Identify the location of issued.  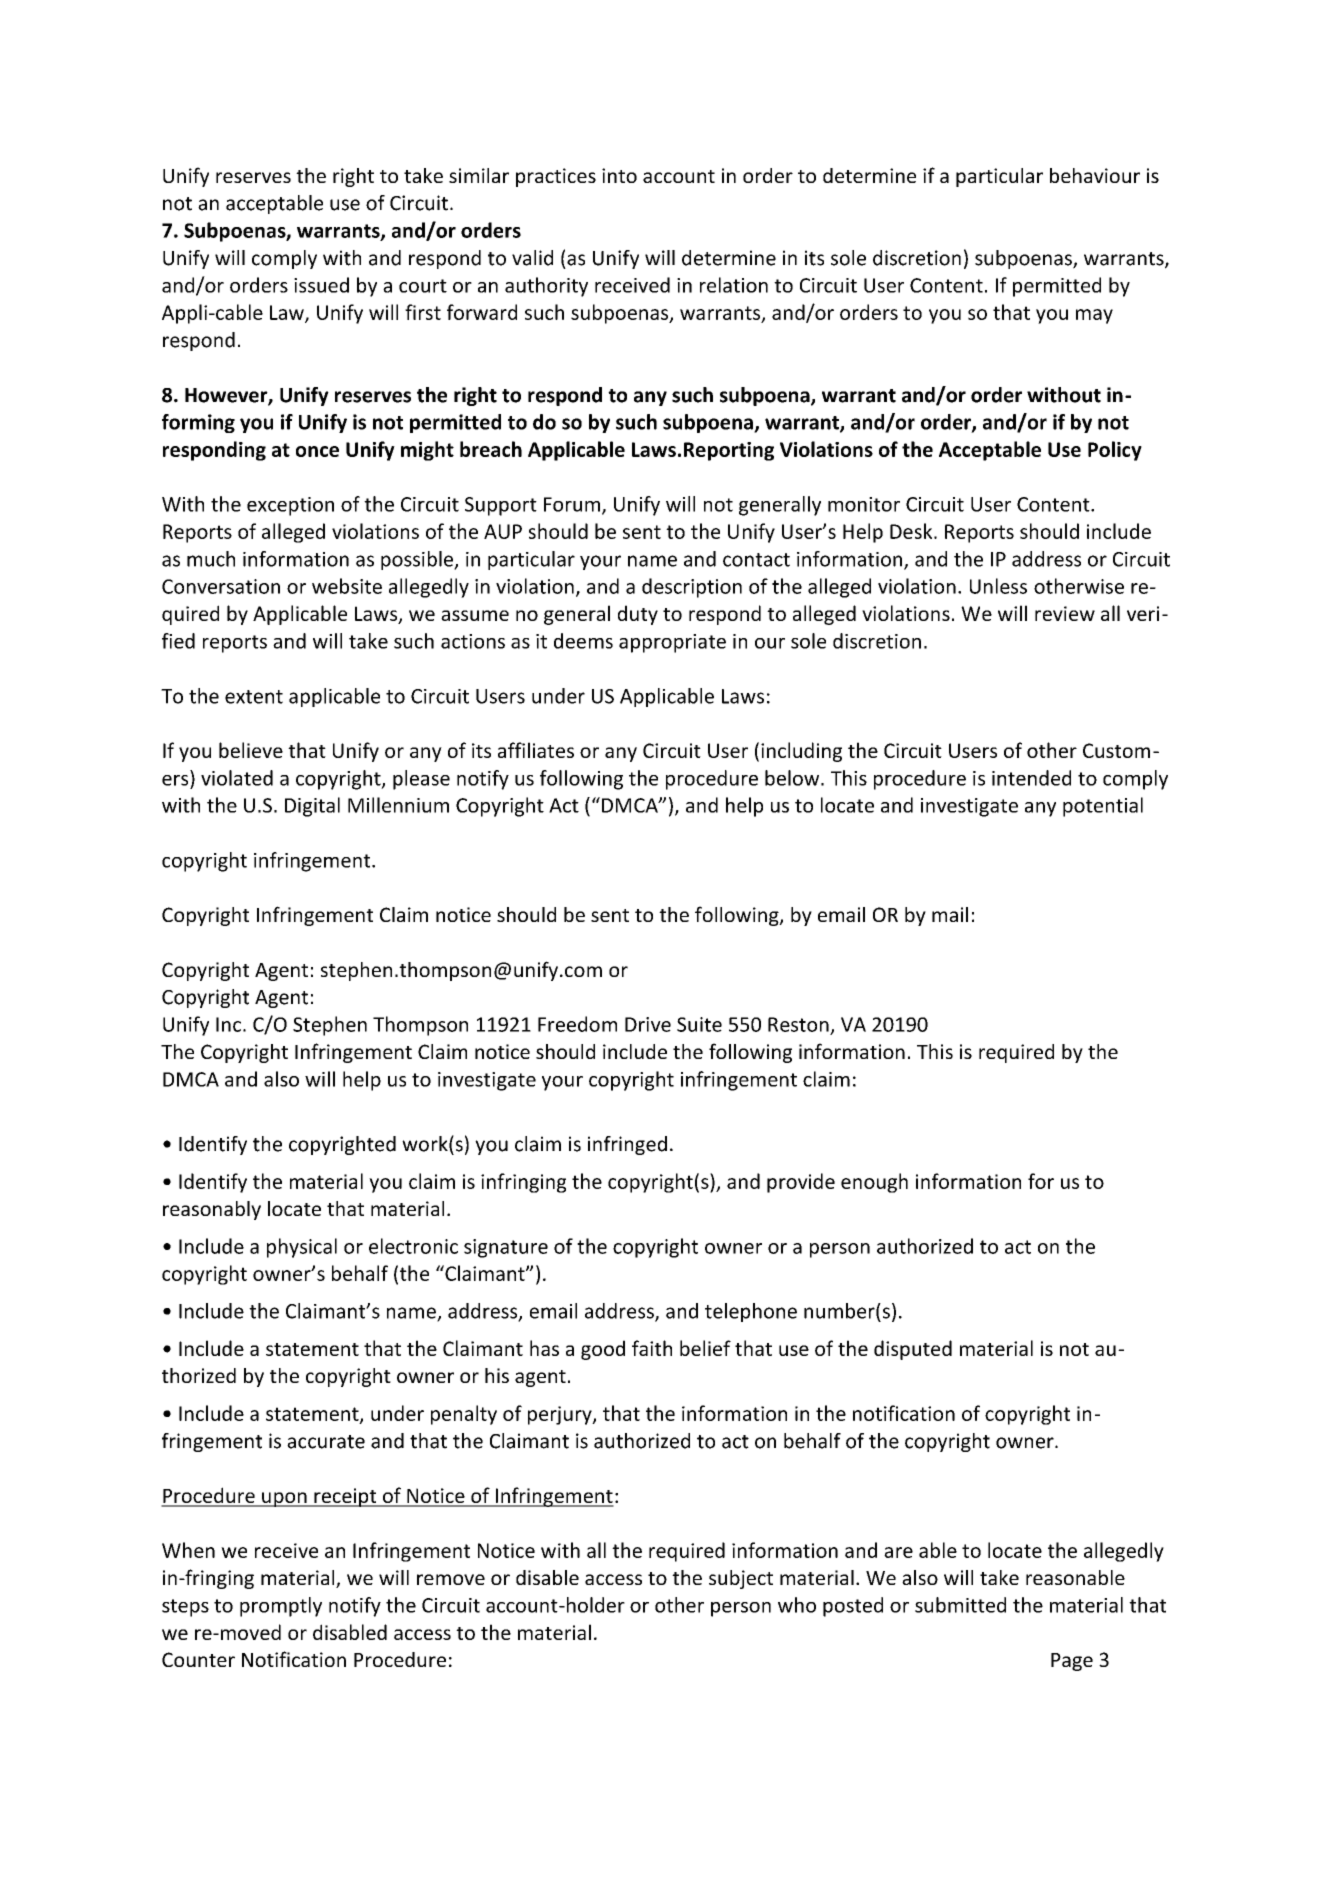
(321, 285).
